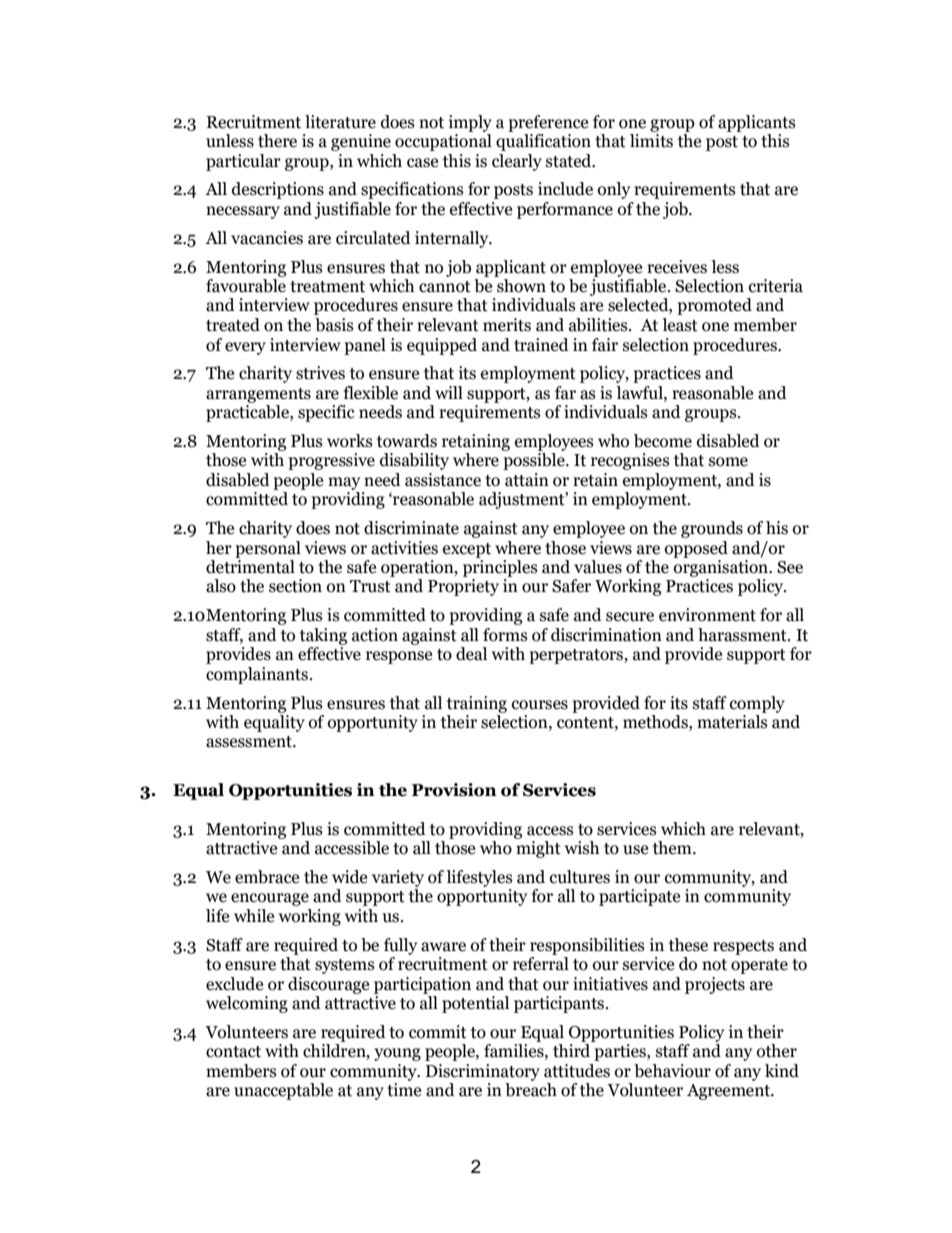 The height and width of the screenshot is (1233, 952). Describe the element at coordinates (283, 1091) in the screenshot. I see `unacceptable` at that location.
